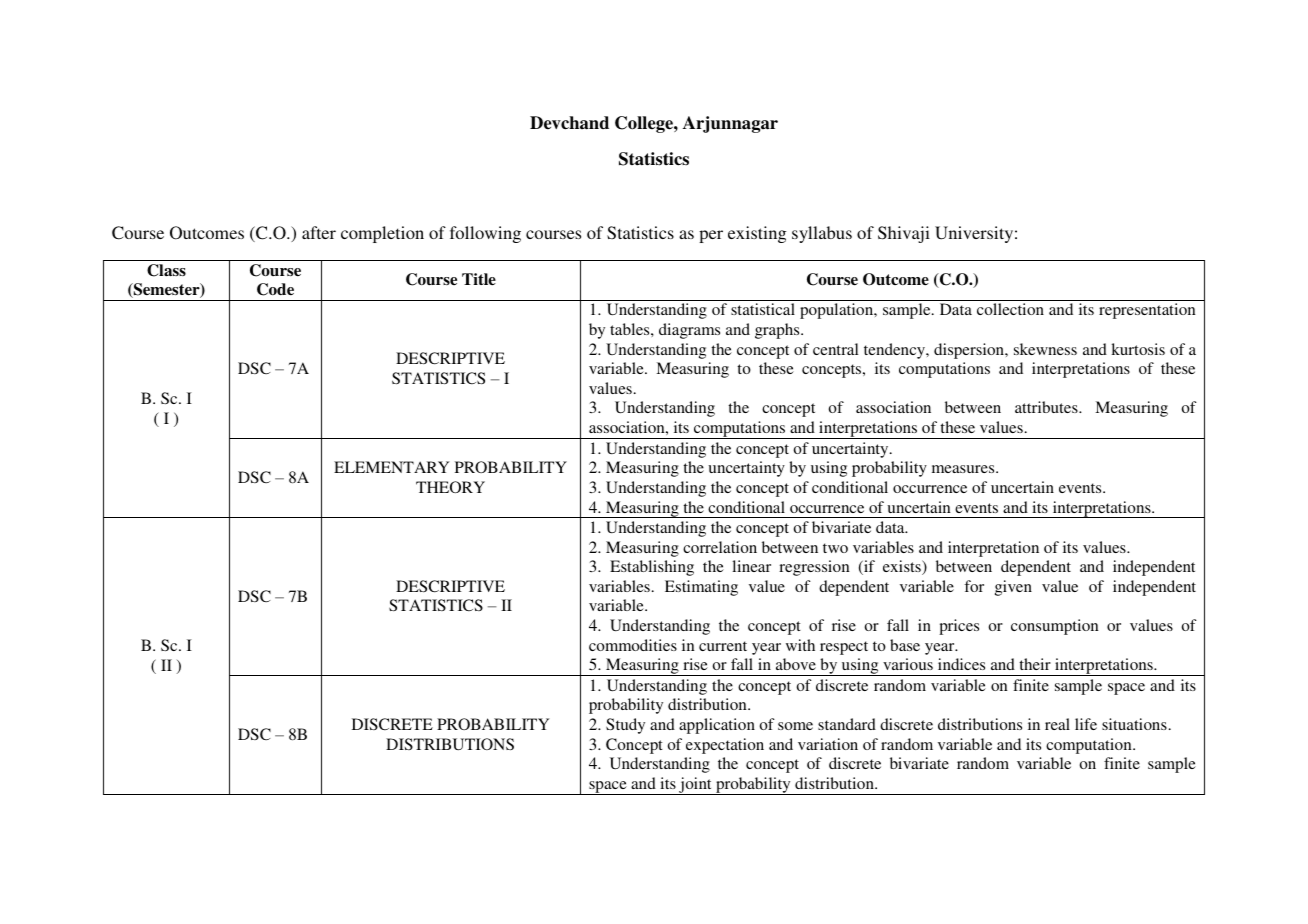  I want to click on joint, so click(695, 786).
